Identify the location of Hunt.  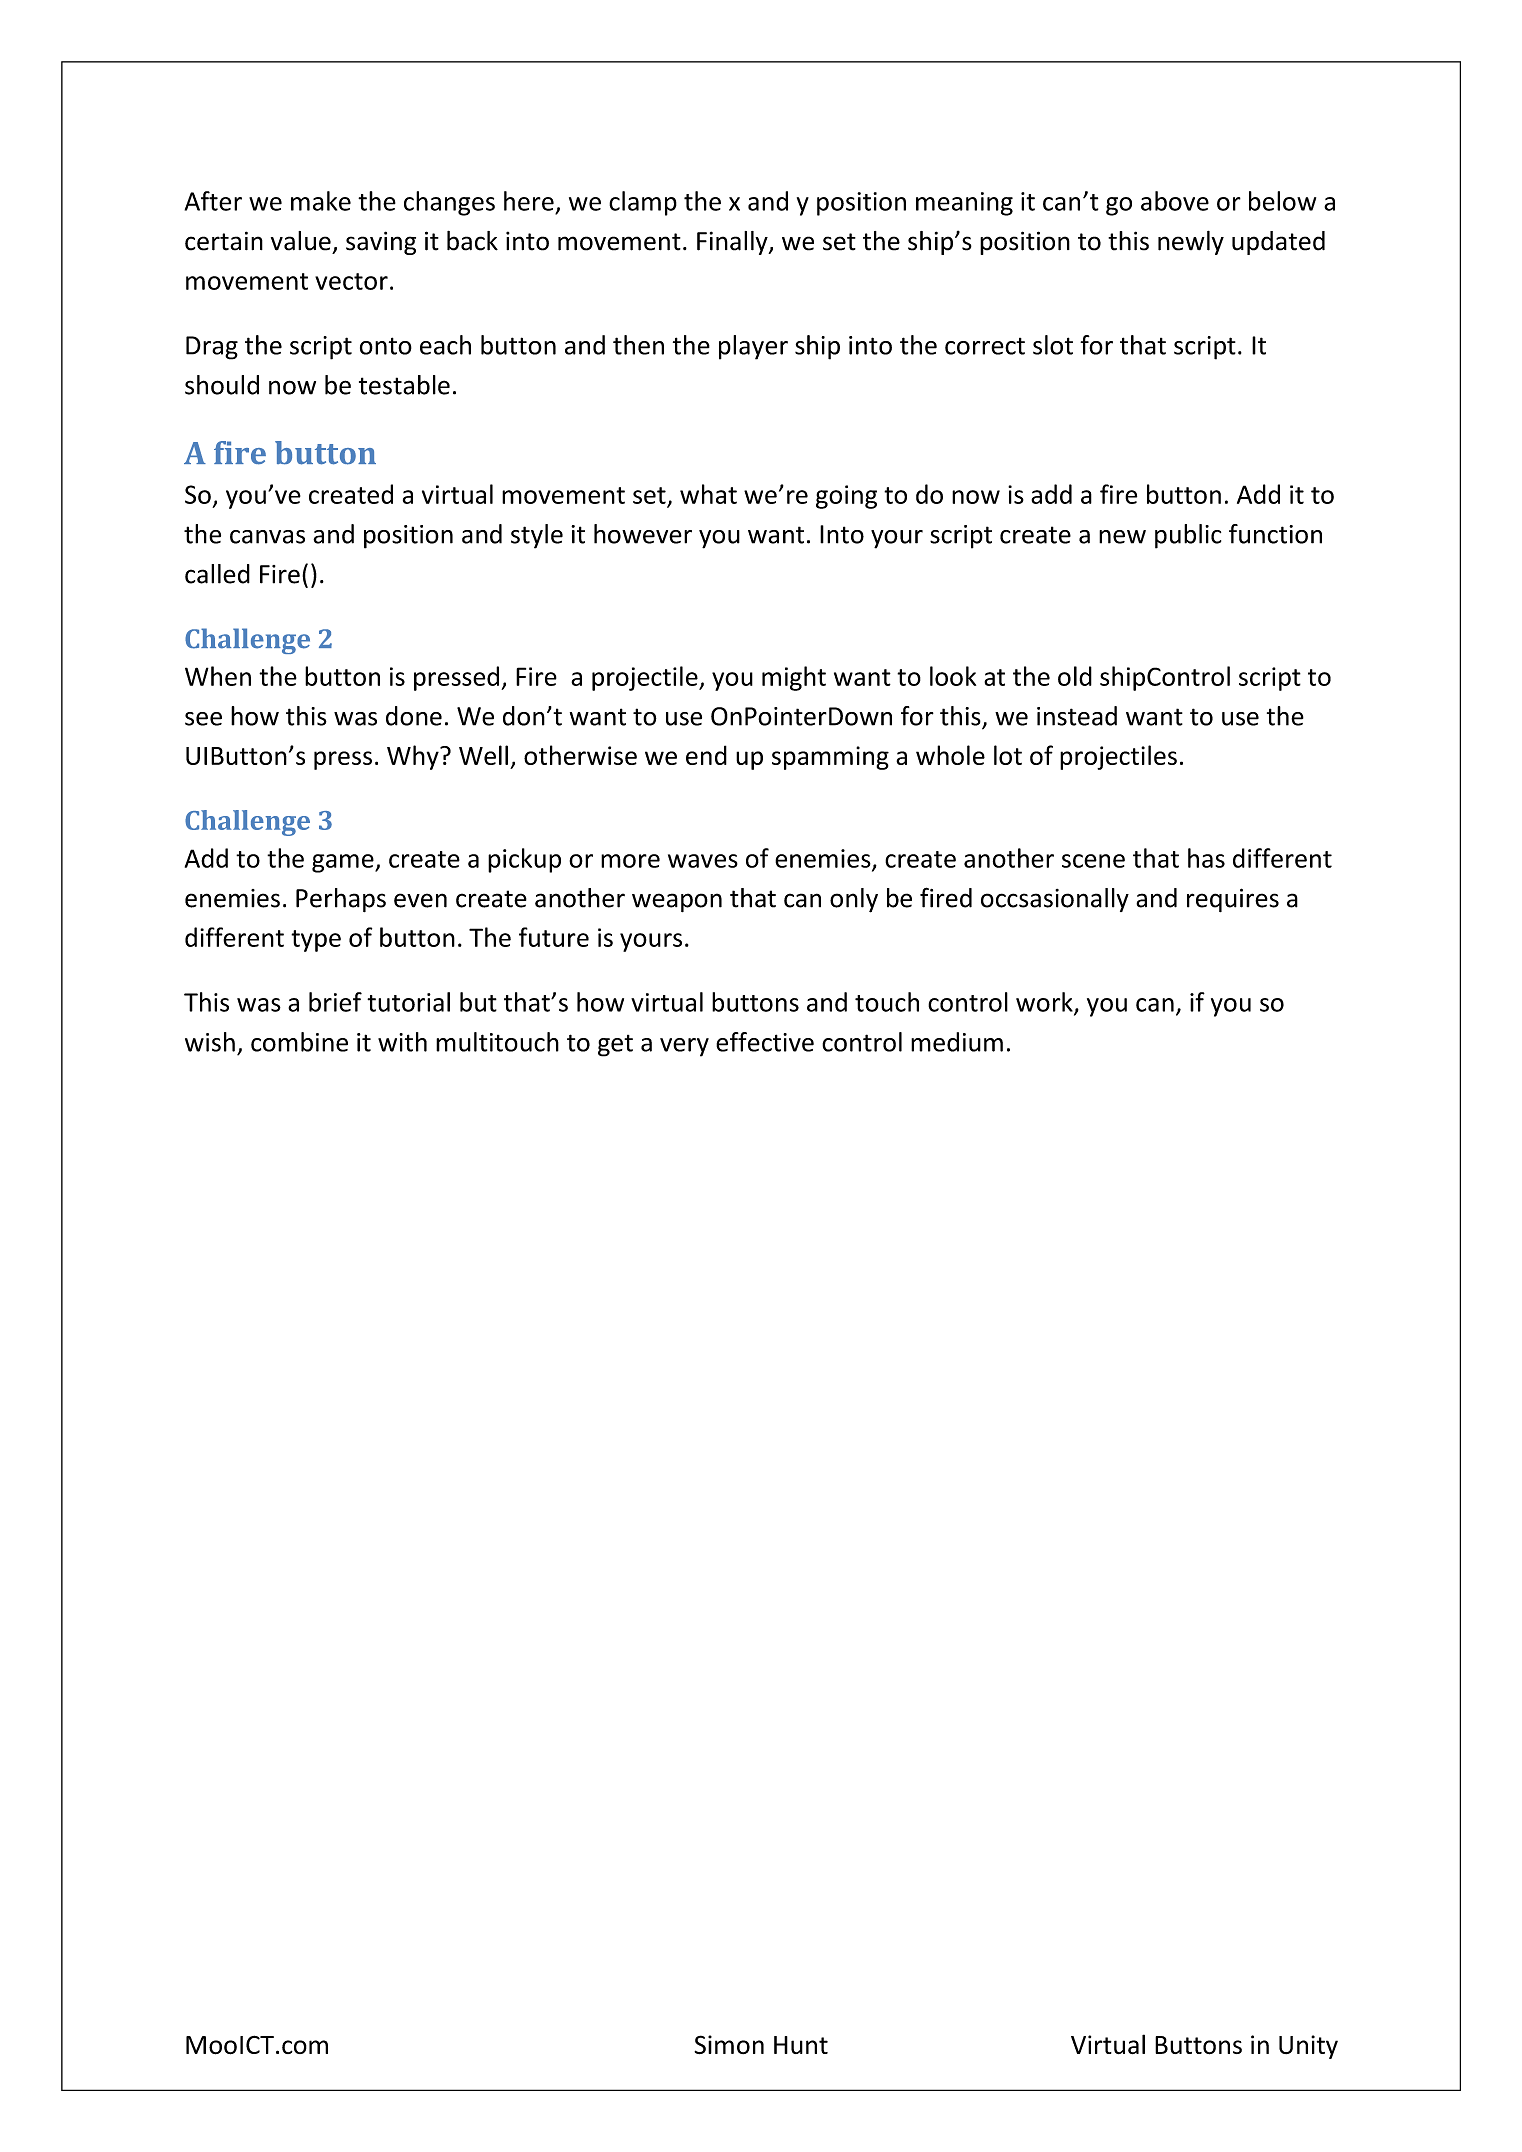
(801, 2045).
